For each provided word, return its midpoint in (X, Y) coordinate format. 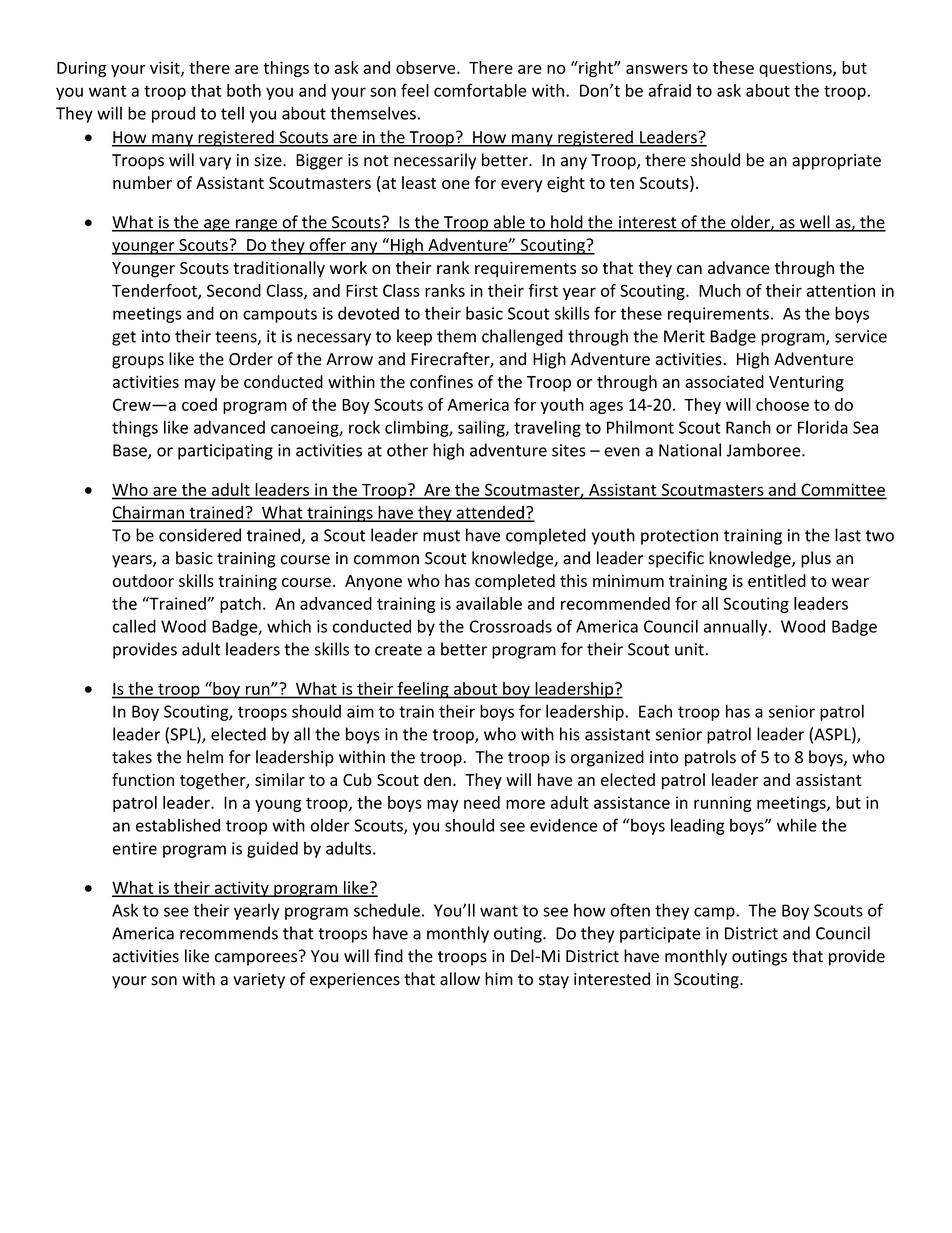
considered (200, 535)
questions (796, 69)
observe (427, 67)
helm (205, 757)
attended (490, 513)
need (482, 802)
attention (841, 290)
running (723, 804)
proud (173, 114)
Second (234, 290)
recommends (229, 933)
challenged (522, 337)
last (848, 535)
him (499, 978)
